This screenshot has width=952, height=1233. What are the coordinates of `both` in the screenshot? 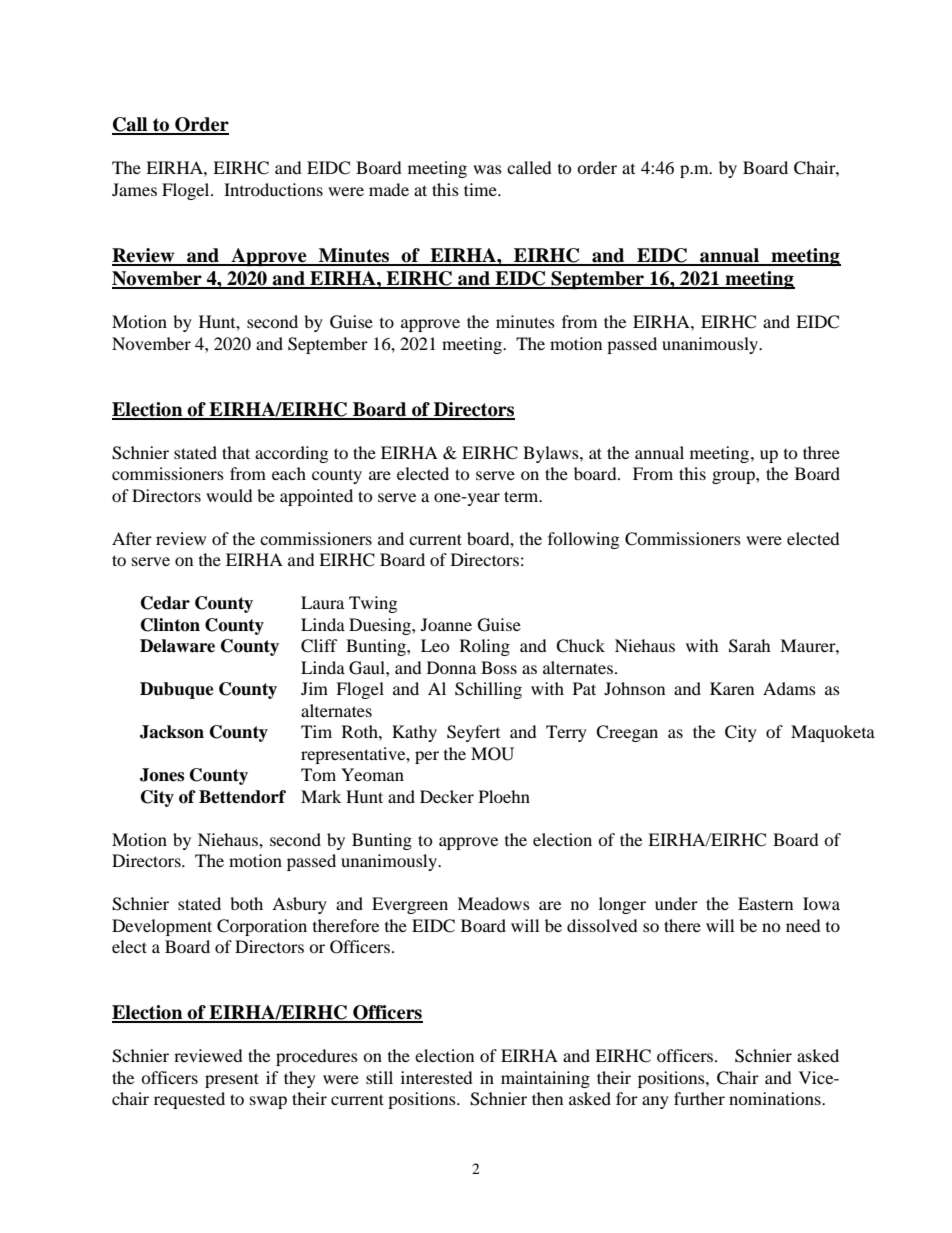 It's located at (246, 903).
